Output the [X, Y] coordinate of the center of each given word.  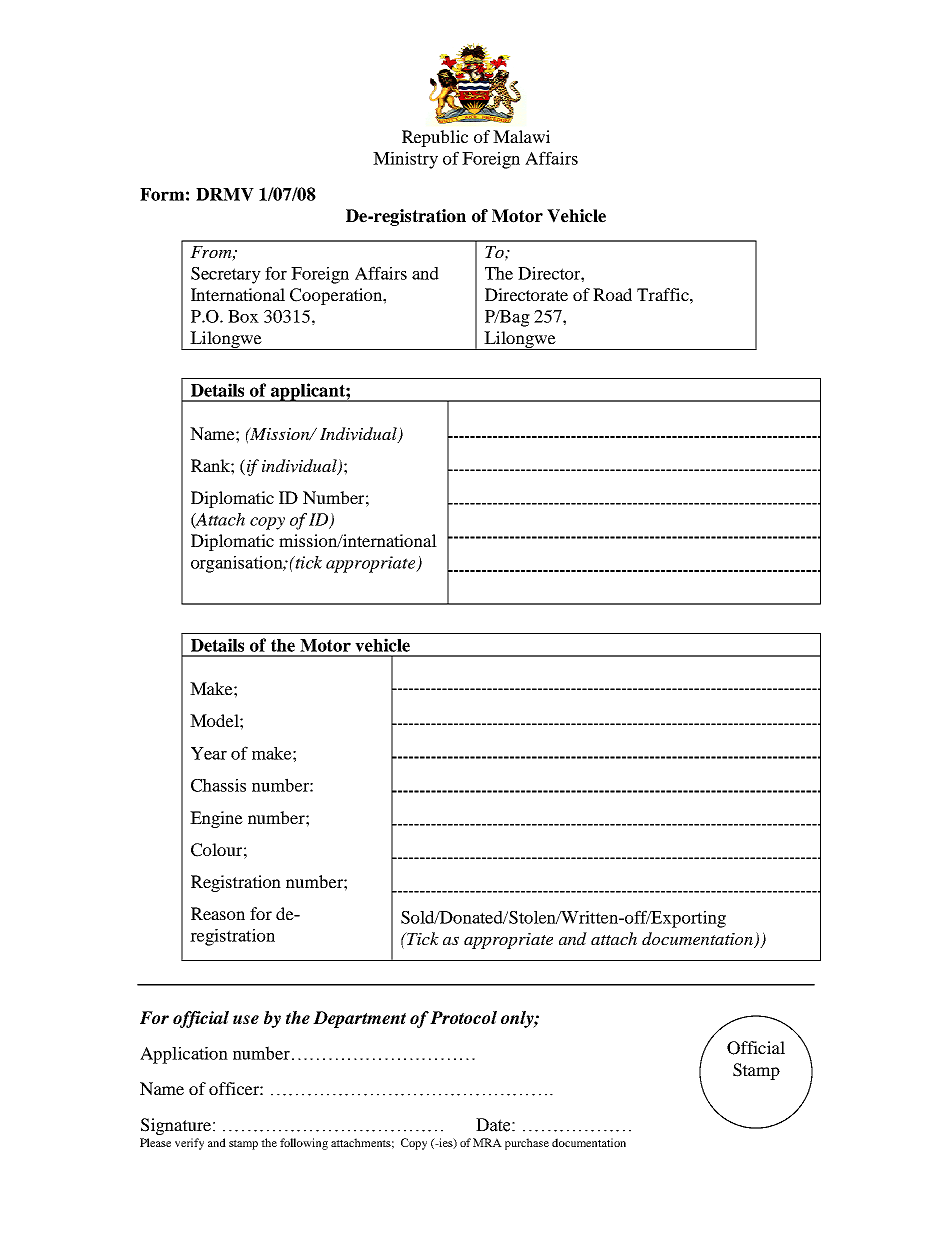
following [304, 1144]
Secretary [226, 275]
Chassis [218, 785]
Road [612, 294]
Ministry [405, 160]
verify [189, 1144]
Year [209, 753]
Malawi [521, 136]
